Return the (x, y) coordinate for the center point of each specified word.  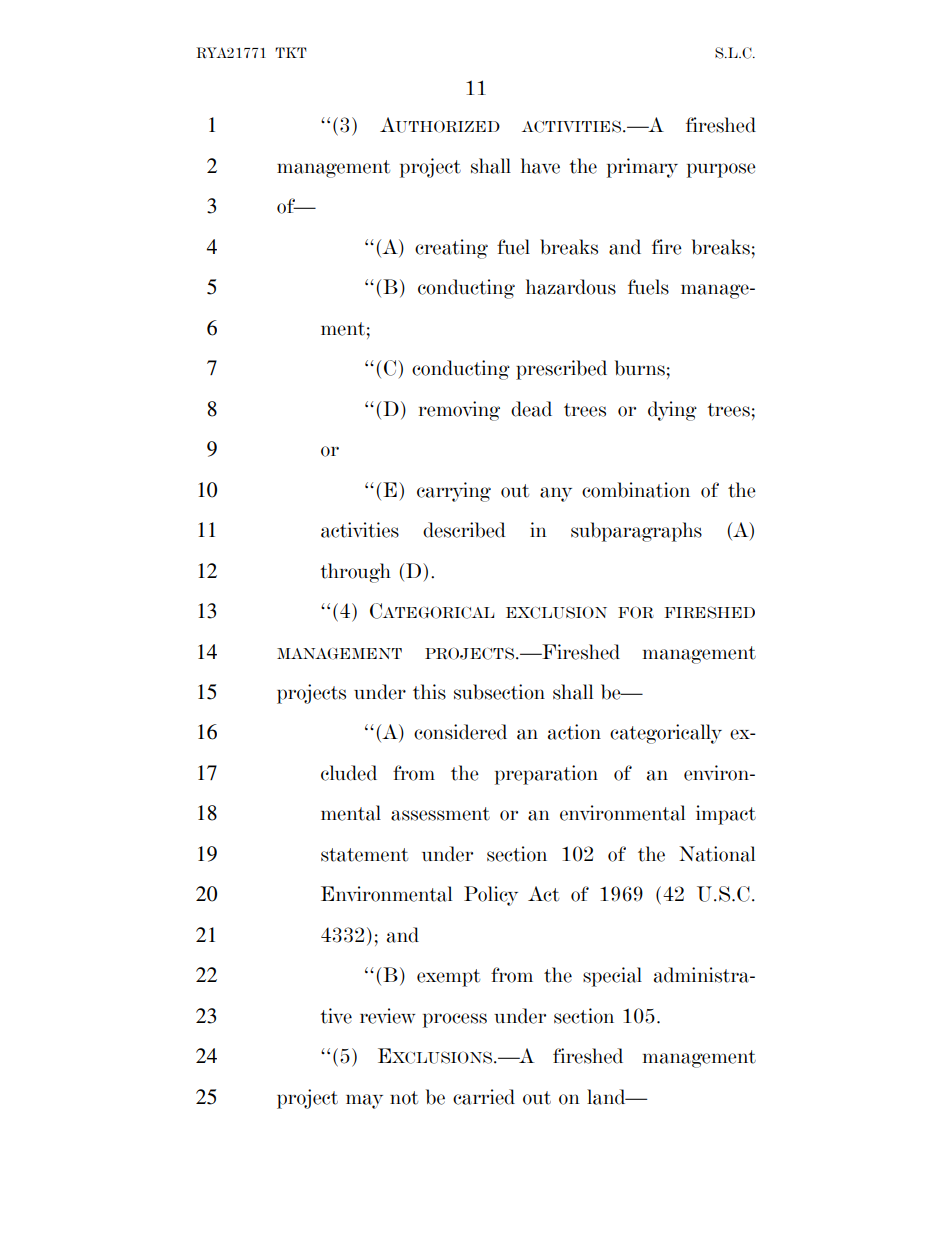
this (429, 692)
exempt (448, 978)
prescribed (561, 370)
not (404, 1098)
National (717, 854)
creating (451, 249)
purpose (721, 170)
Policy (491, 896)
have (540, 166)
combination (636, 490)
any (556, 494)
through (355, 573)
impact (726, 815)
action (574, 732)
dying (672, 411)
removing (459, 411)
